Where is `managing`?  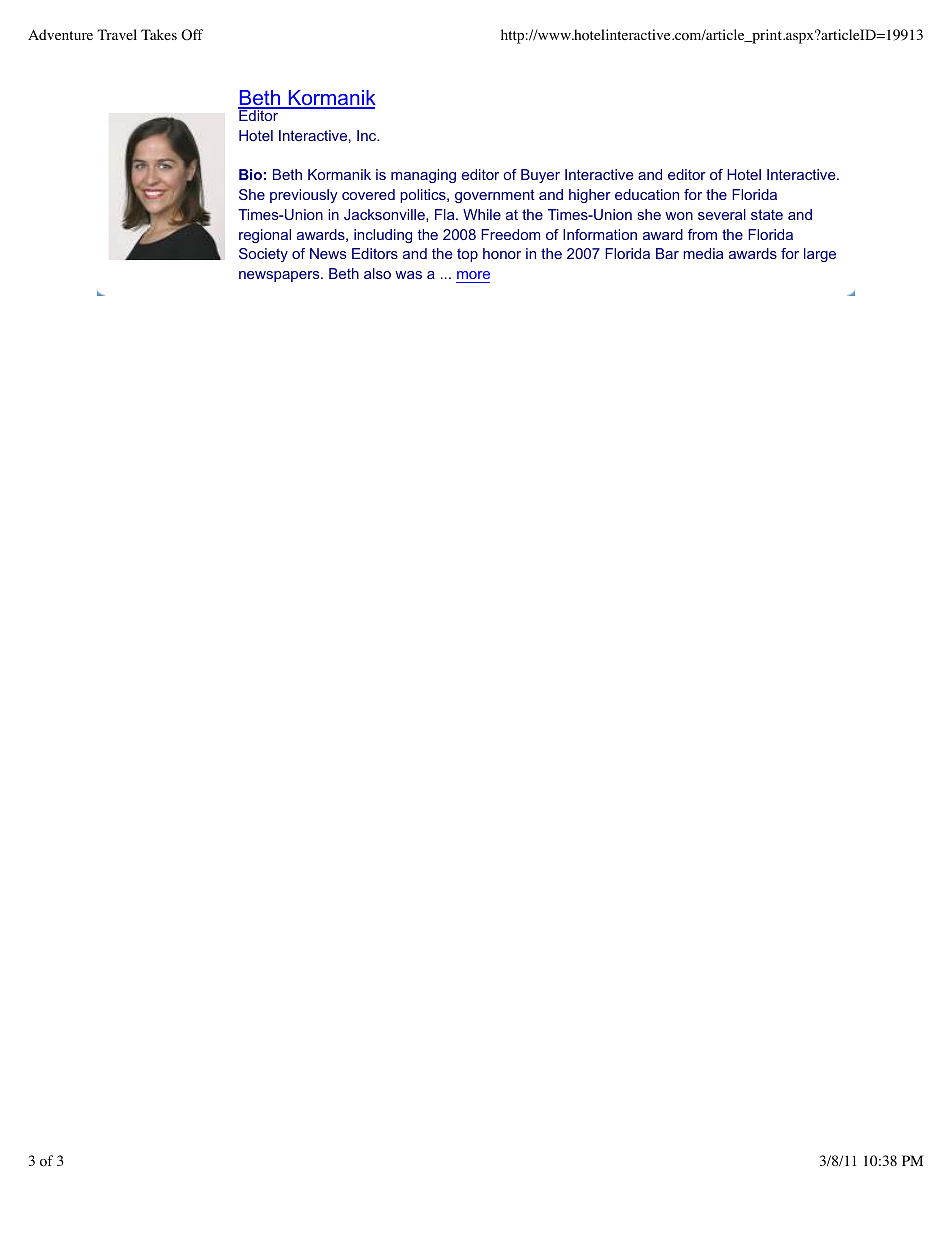 managing is located at coordinates (423, 176).
